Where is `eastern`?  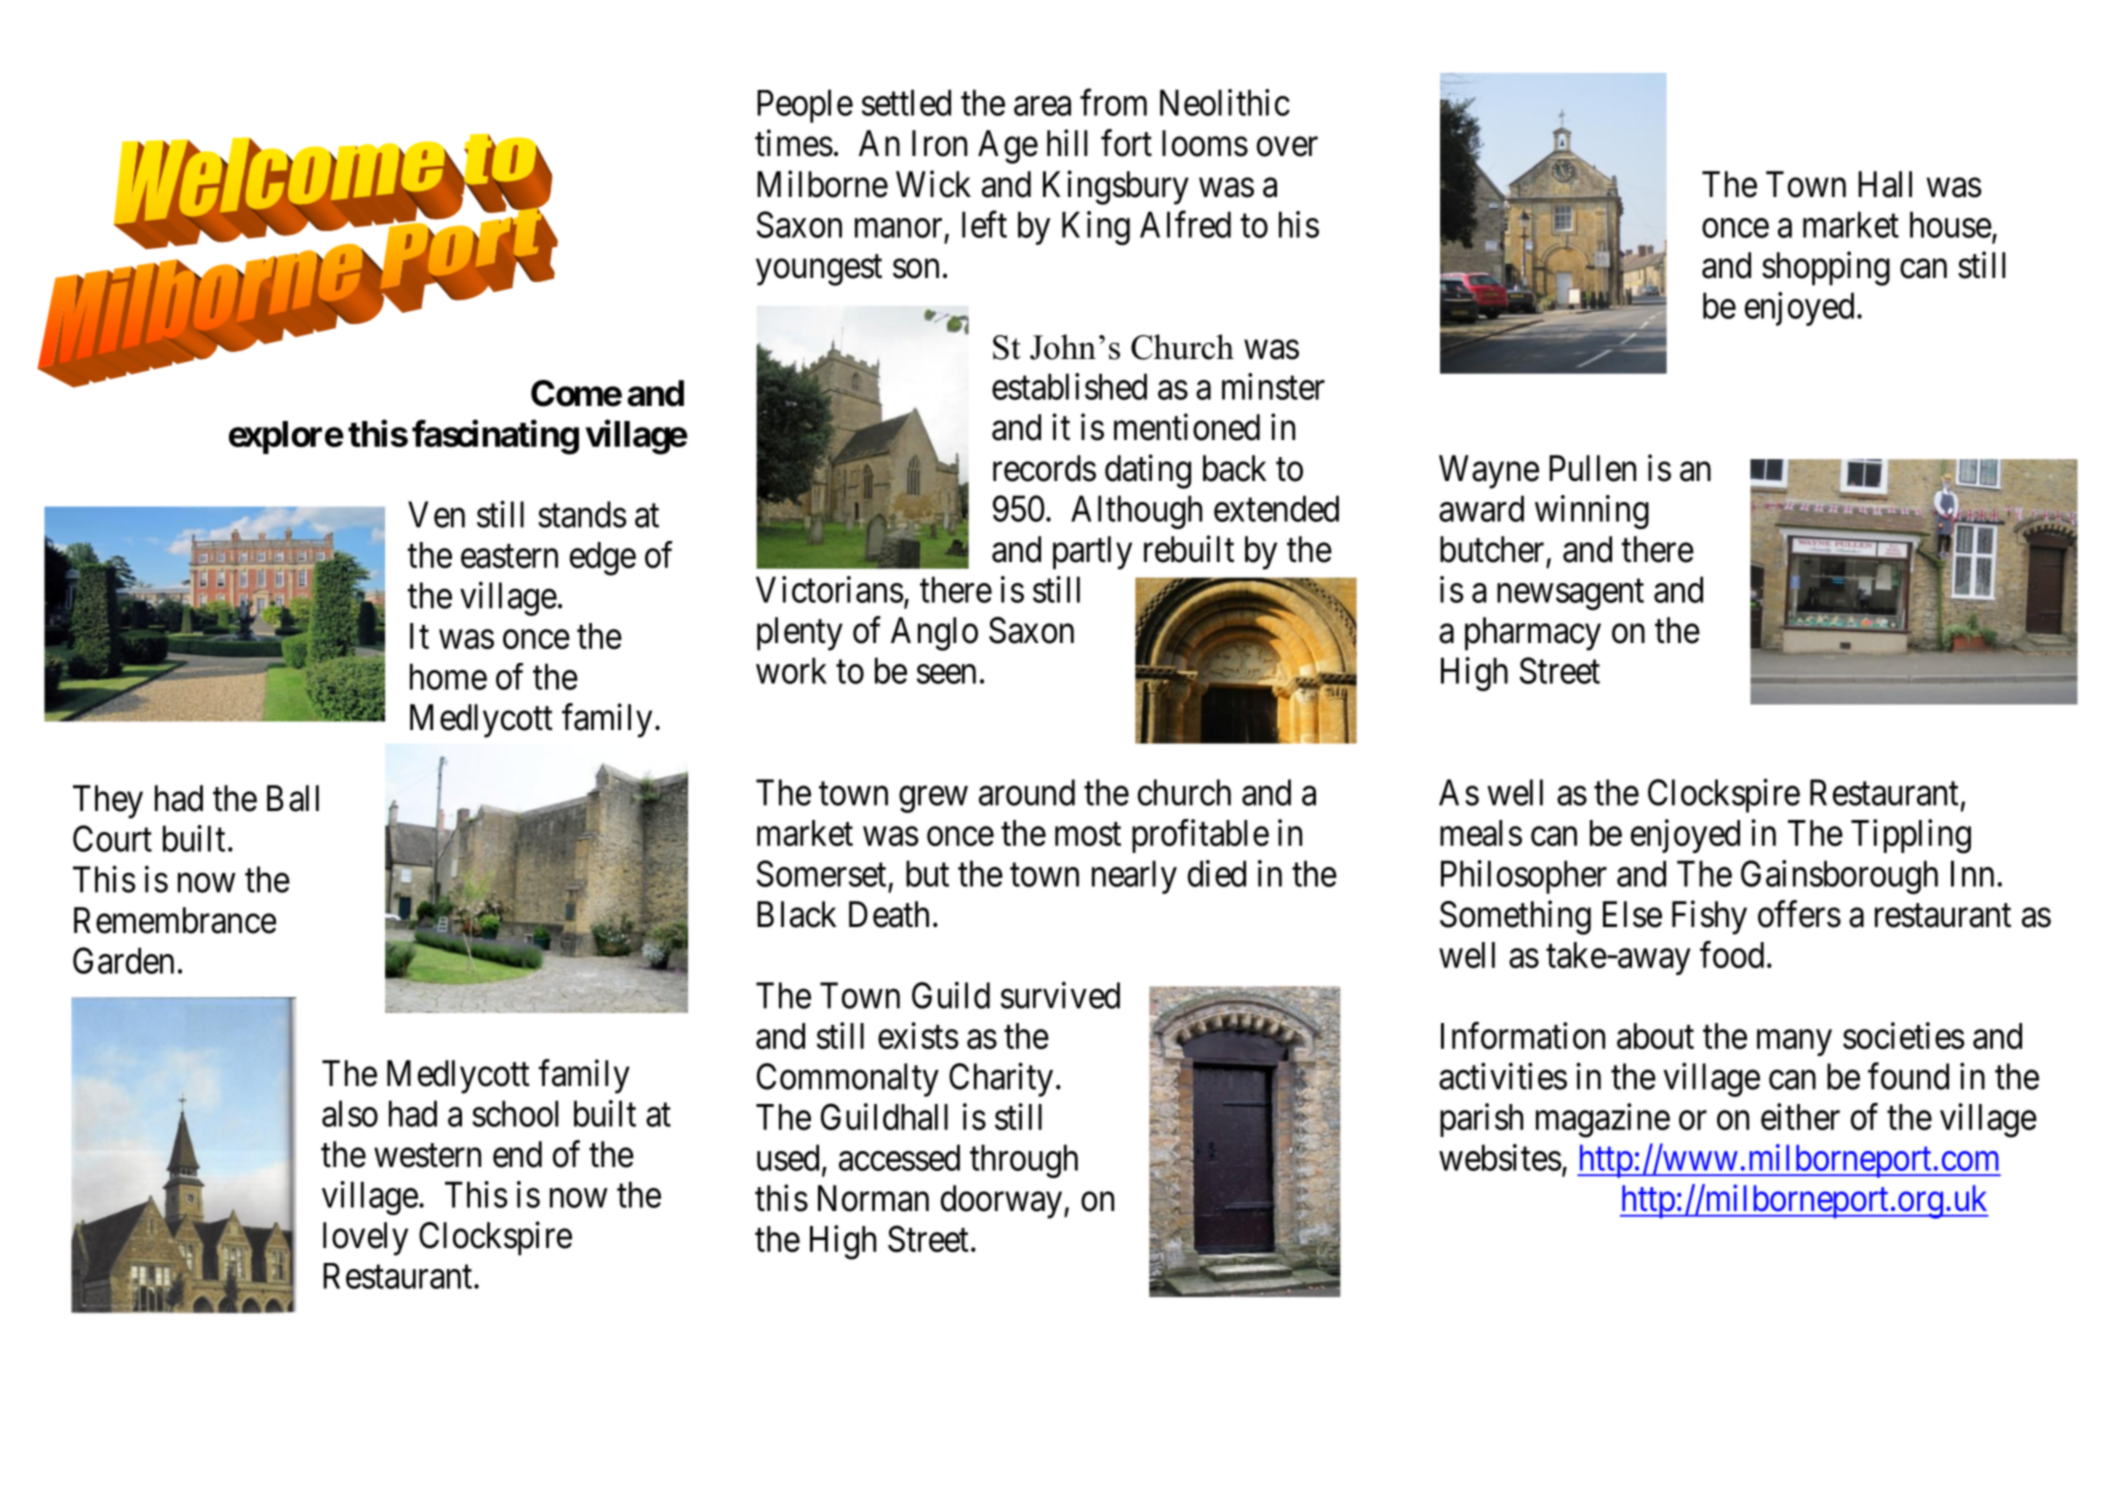
eastern is located at coordinates (509, 556).
